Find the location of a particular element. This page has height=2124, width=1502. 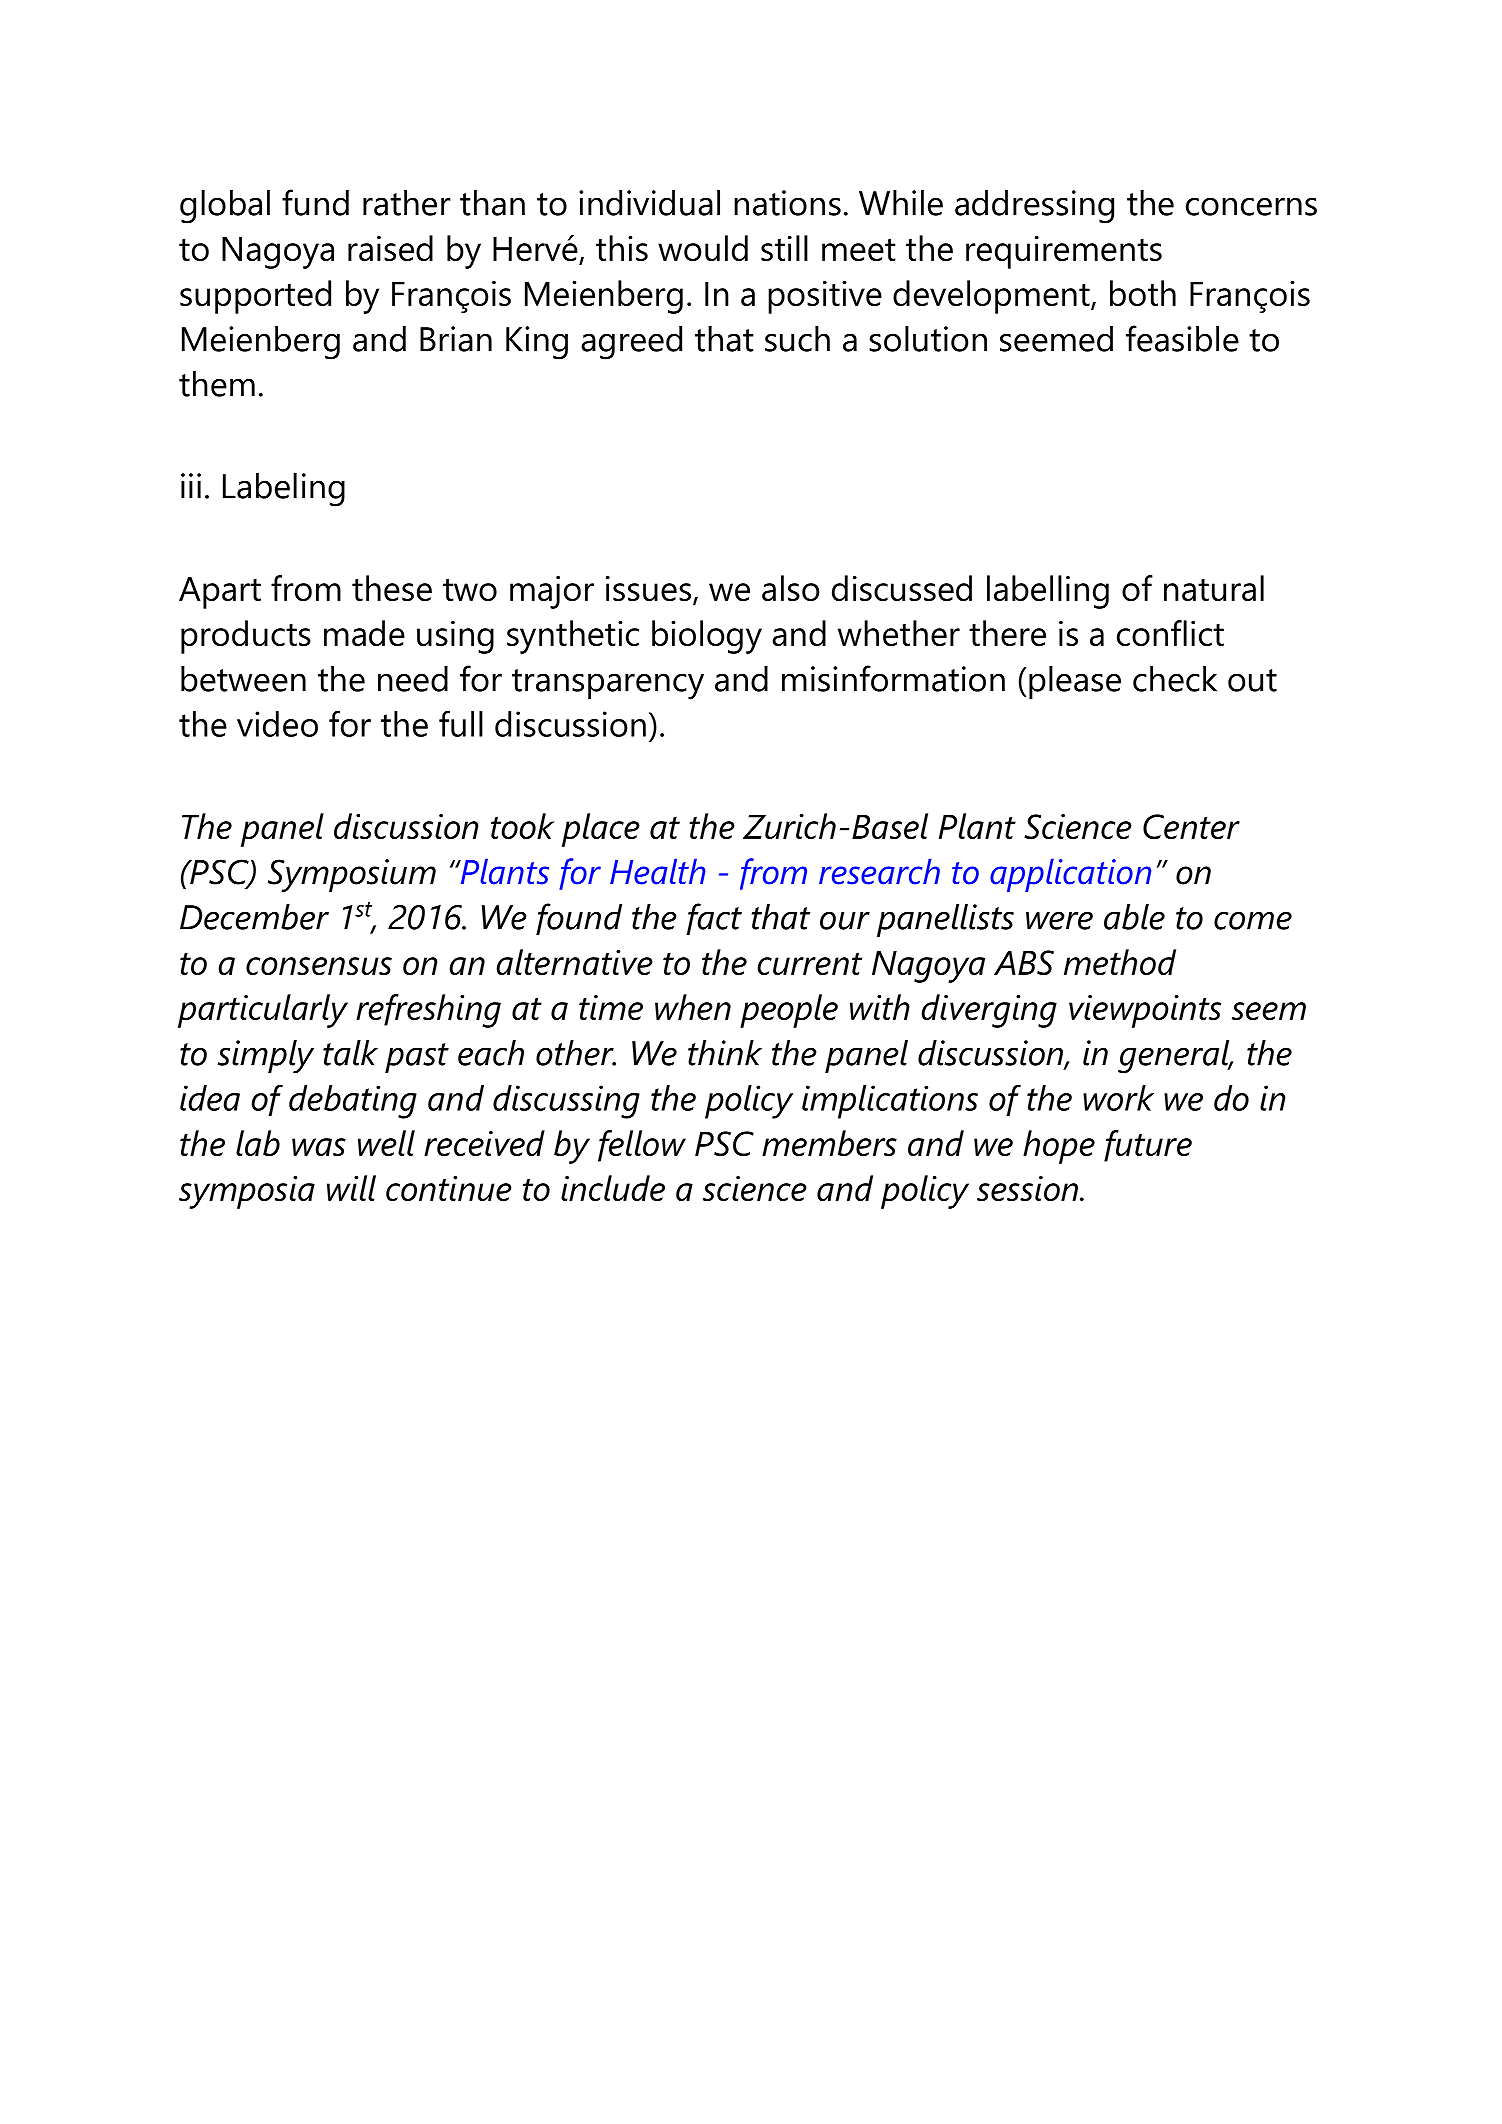

Labeling is located at coordinates (284, 490).
